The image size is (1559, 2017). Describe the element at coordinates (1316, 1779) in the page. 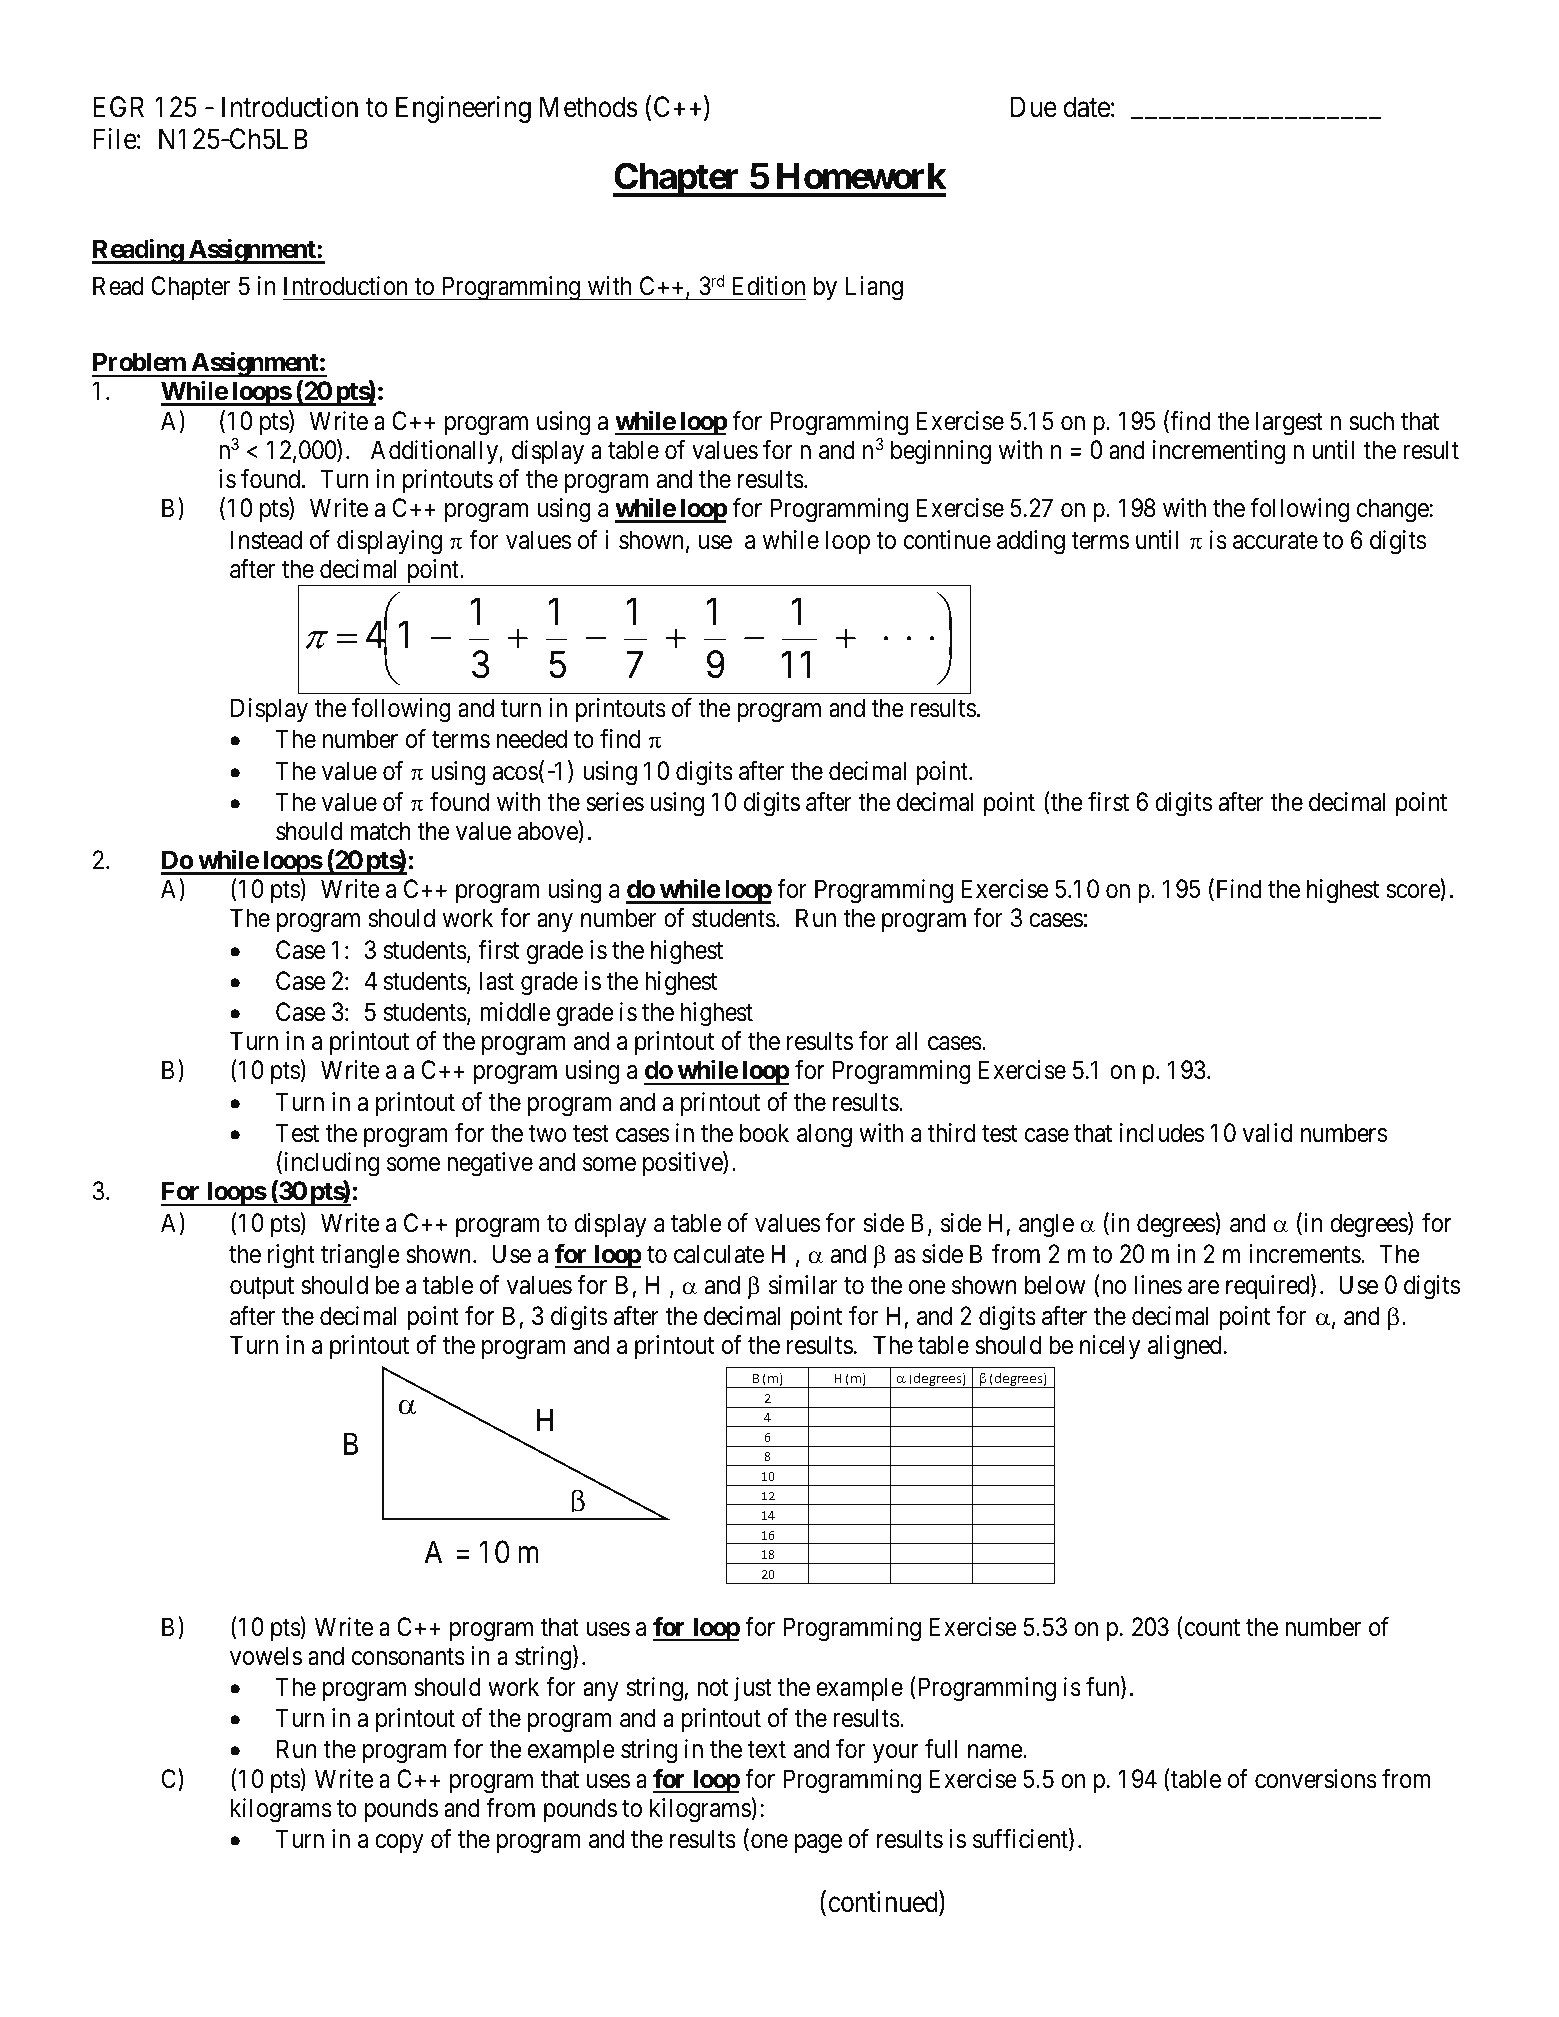

I see `conversions` at that location.
